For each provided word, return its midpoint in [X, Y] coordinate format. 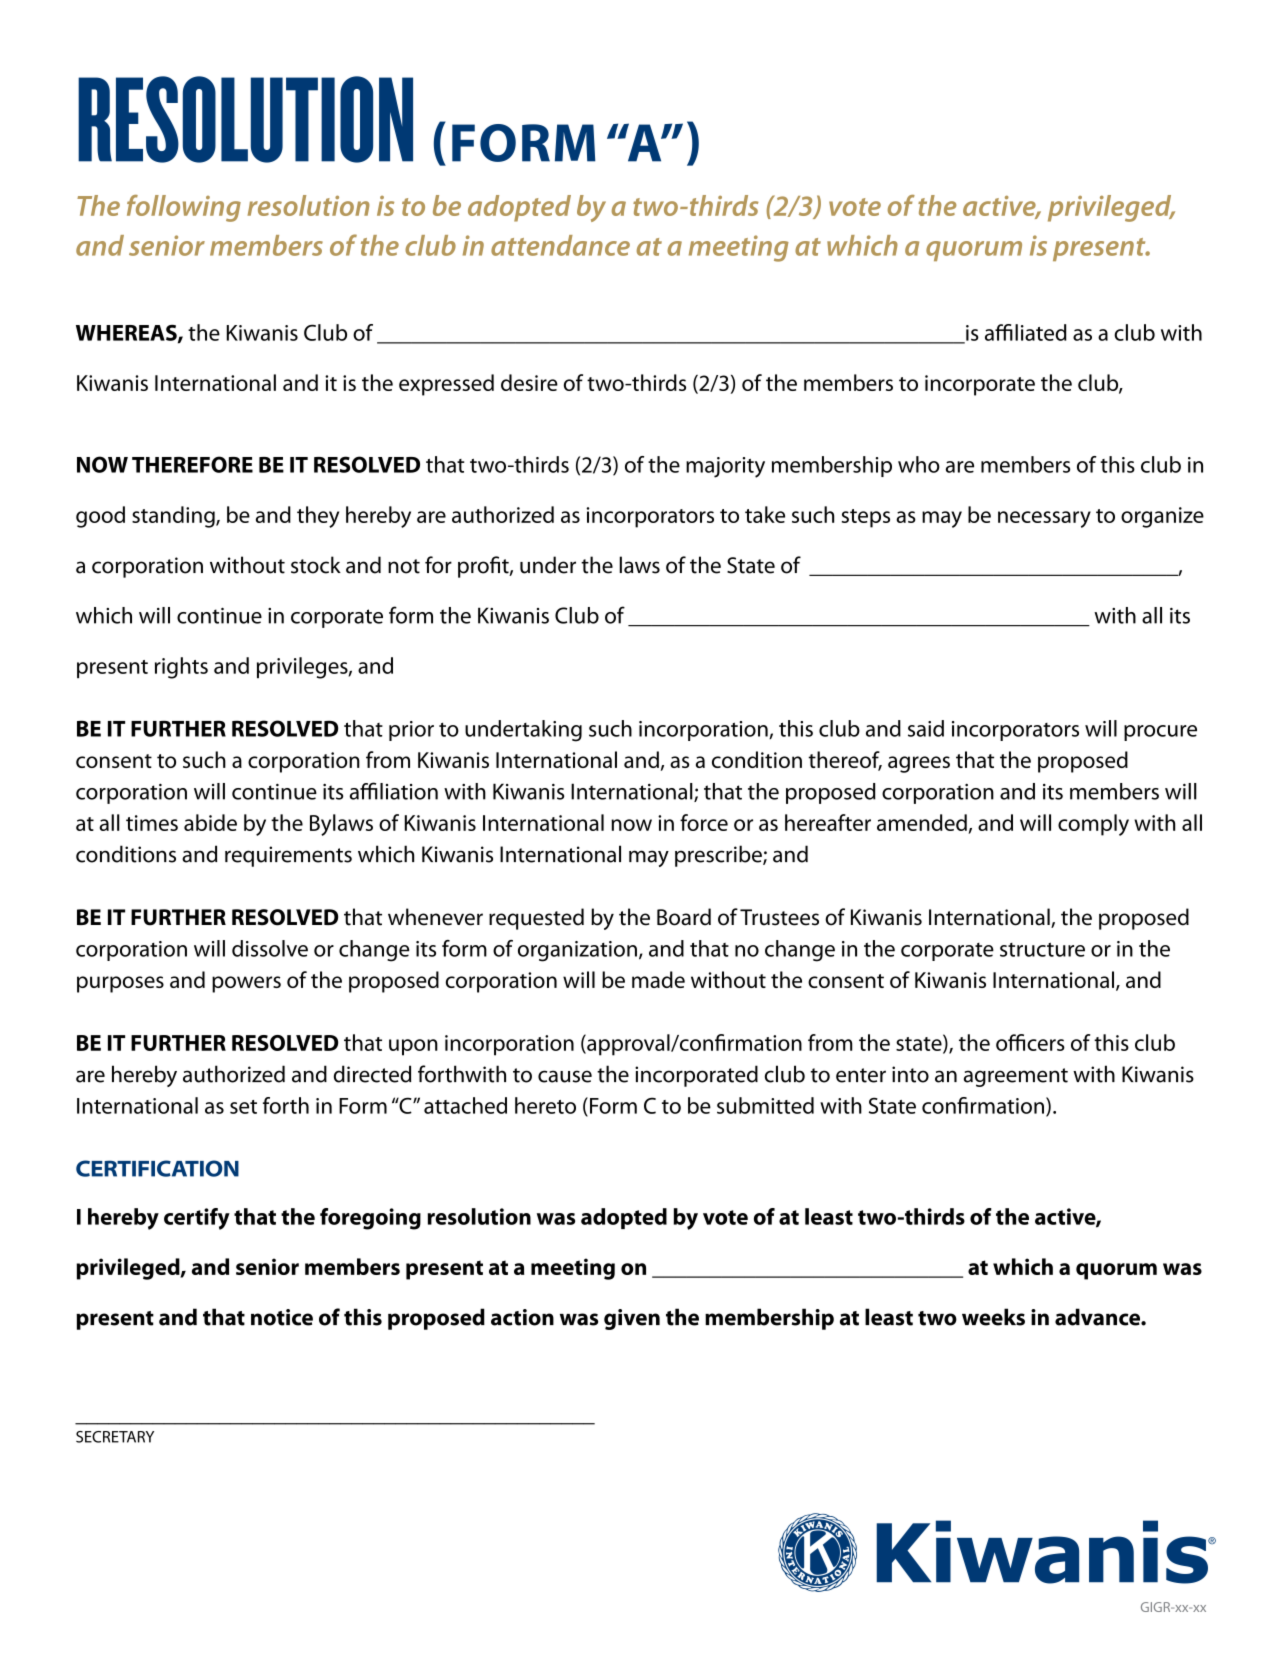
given [632, 1319]
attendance [560, 245]
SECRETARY [115, 1437]
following [184, 208]
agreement [1016, 1077]
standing [174, 517]
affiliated [1026, 332]
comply [1093, 825]
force [704, 822]
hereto [545, 1105]
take [765, 514]
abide [210, 822]
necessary [1044, 519]
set [243, 1107]
